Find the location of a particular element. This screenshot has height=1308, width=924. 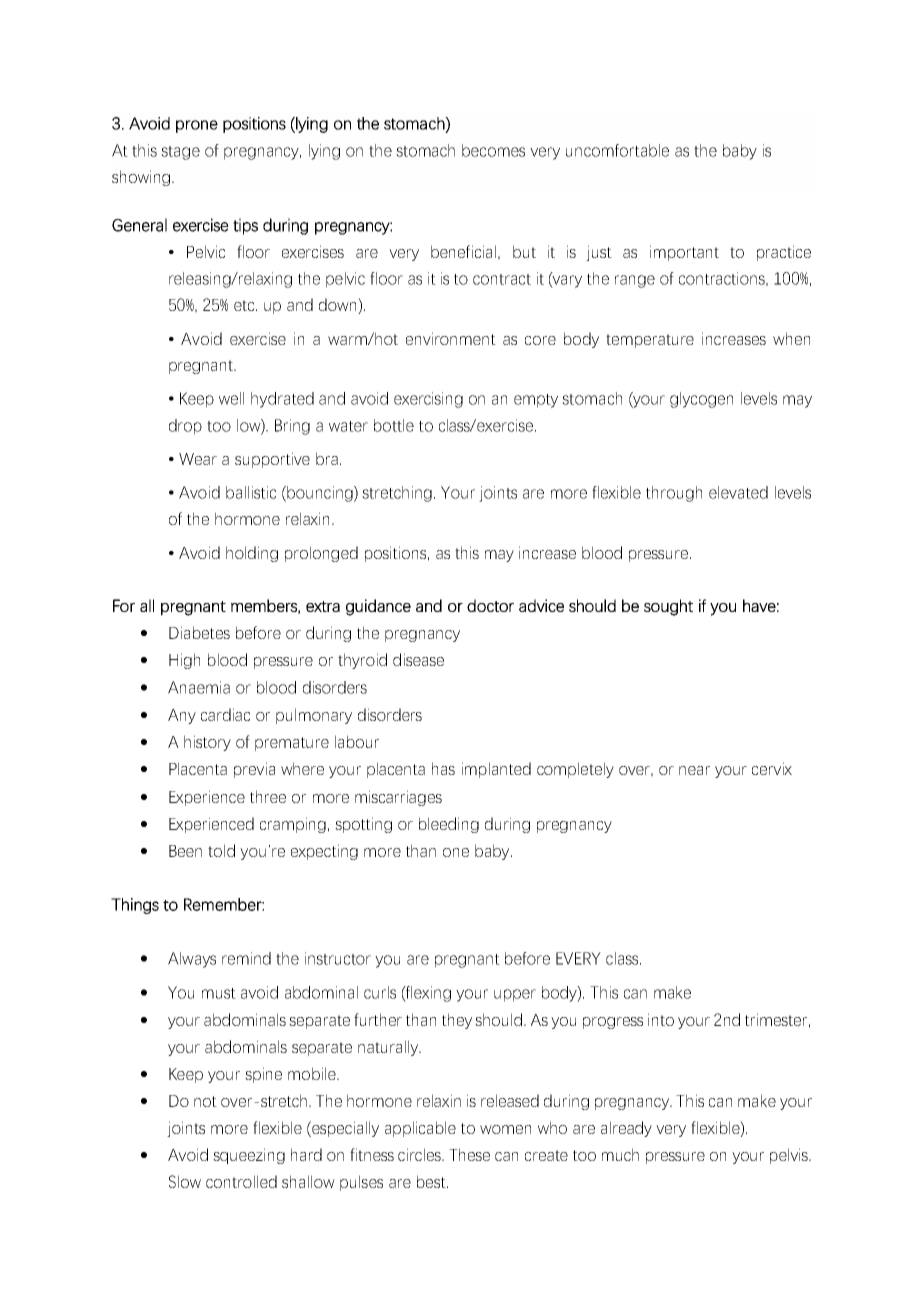

near is located at coordinates (694, 770).
